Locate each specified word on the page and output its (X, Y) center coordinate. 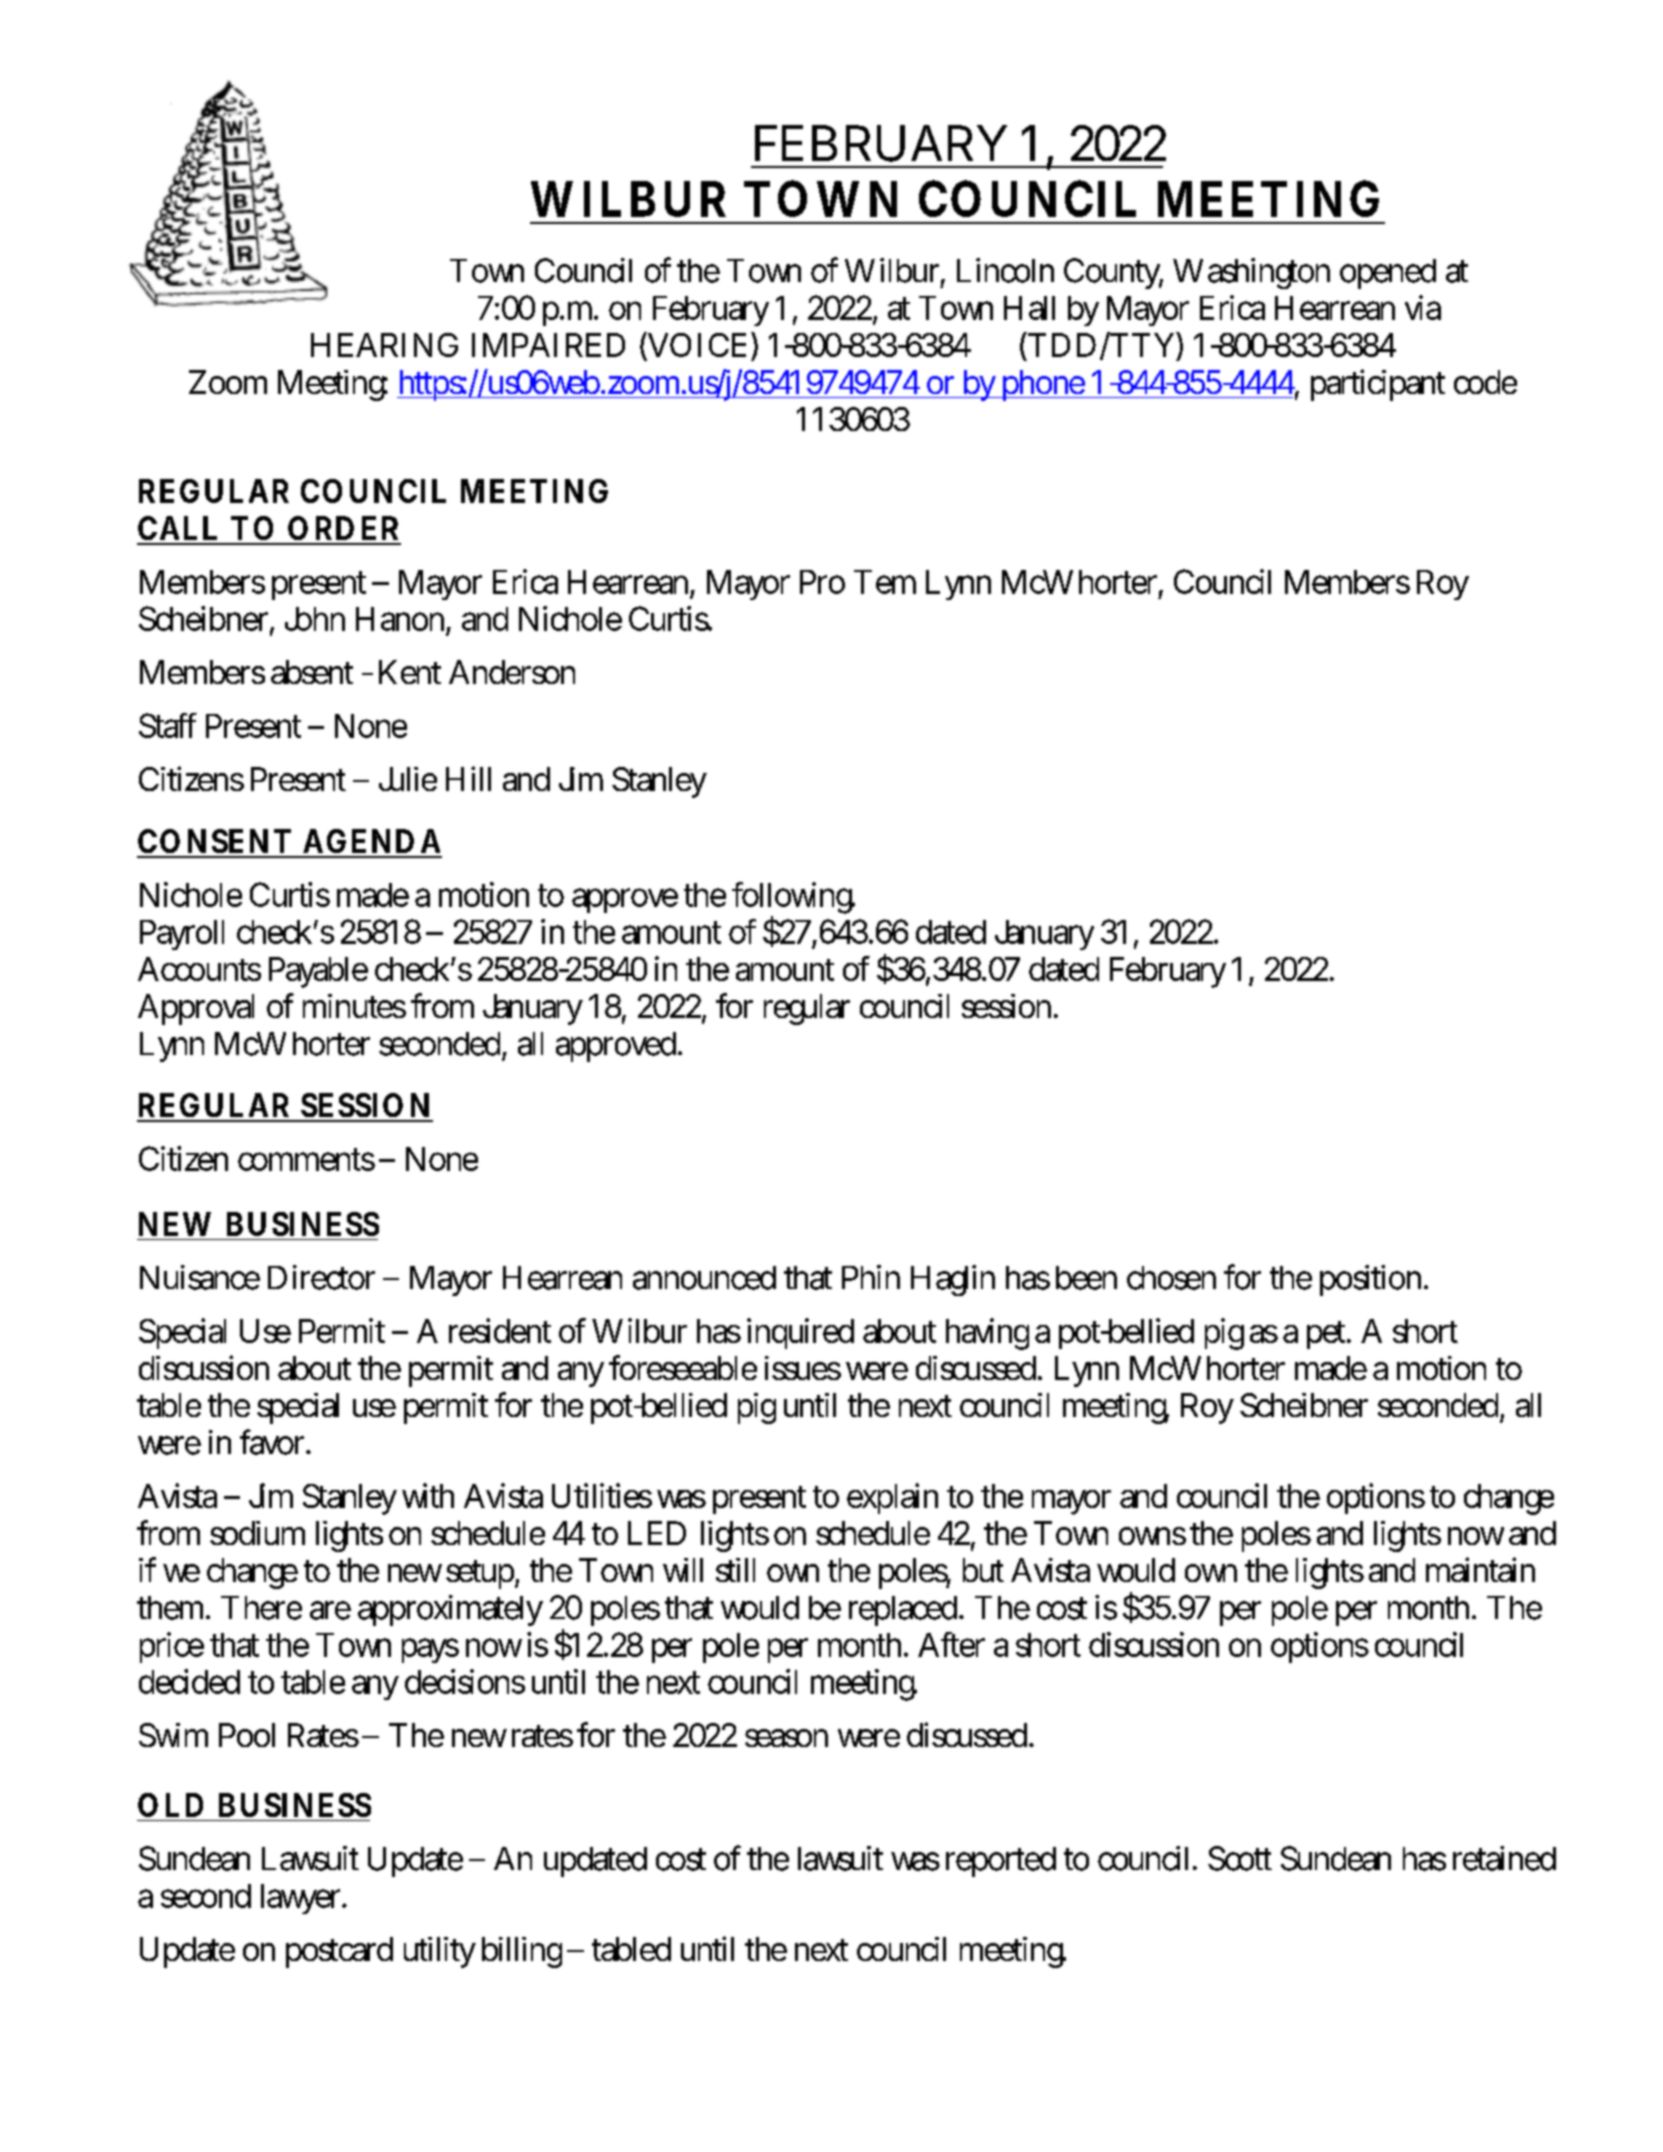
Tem (885, 582)
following (793, 899)
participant (1378, 385)
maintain (1480, 1569)
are (330, 1610)
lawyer (302, 1899)
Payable (318, 972)
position (1370, 1280)
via (1423, 307)
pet (1329, 1335)
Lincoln (1005, 270)
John (315, 619)
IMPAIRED (548, 345)
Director (321, 1277)
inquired (800, 1333)
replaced (903, 1611)
